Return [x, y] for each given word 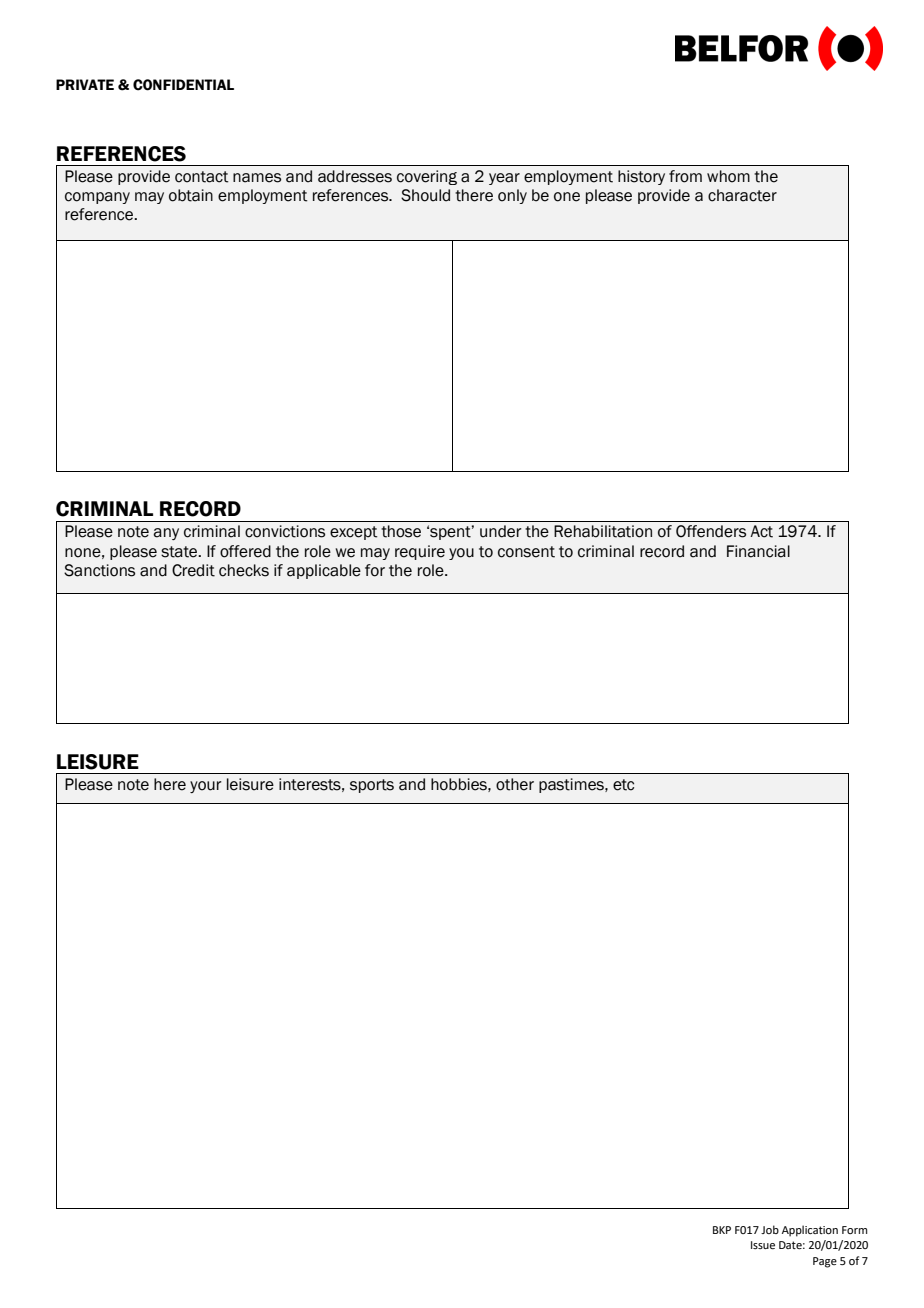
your [206, 787]
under [501, 531]
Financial [758, 551]
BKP [722, 1230]
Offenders [711, 531]
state [180, 552]
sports [372, 786]
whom [728, 176]
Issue [763, 1245]
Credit [193, 570]
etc [623, 785]
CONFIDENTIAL [183, 85]
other [515, 784]
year [504, 179]
